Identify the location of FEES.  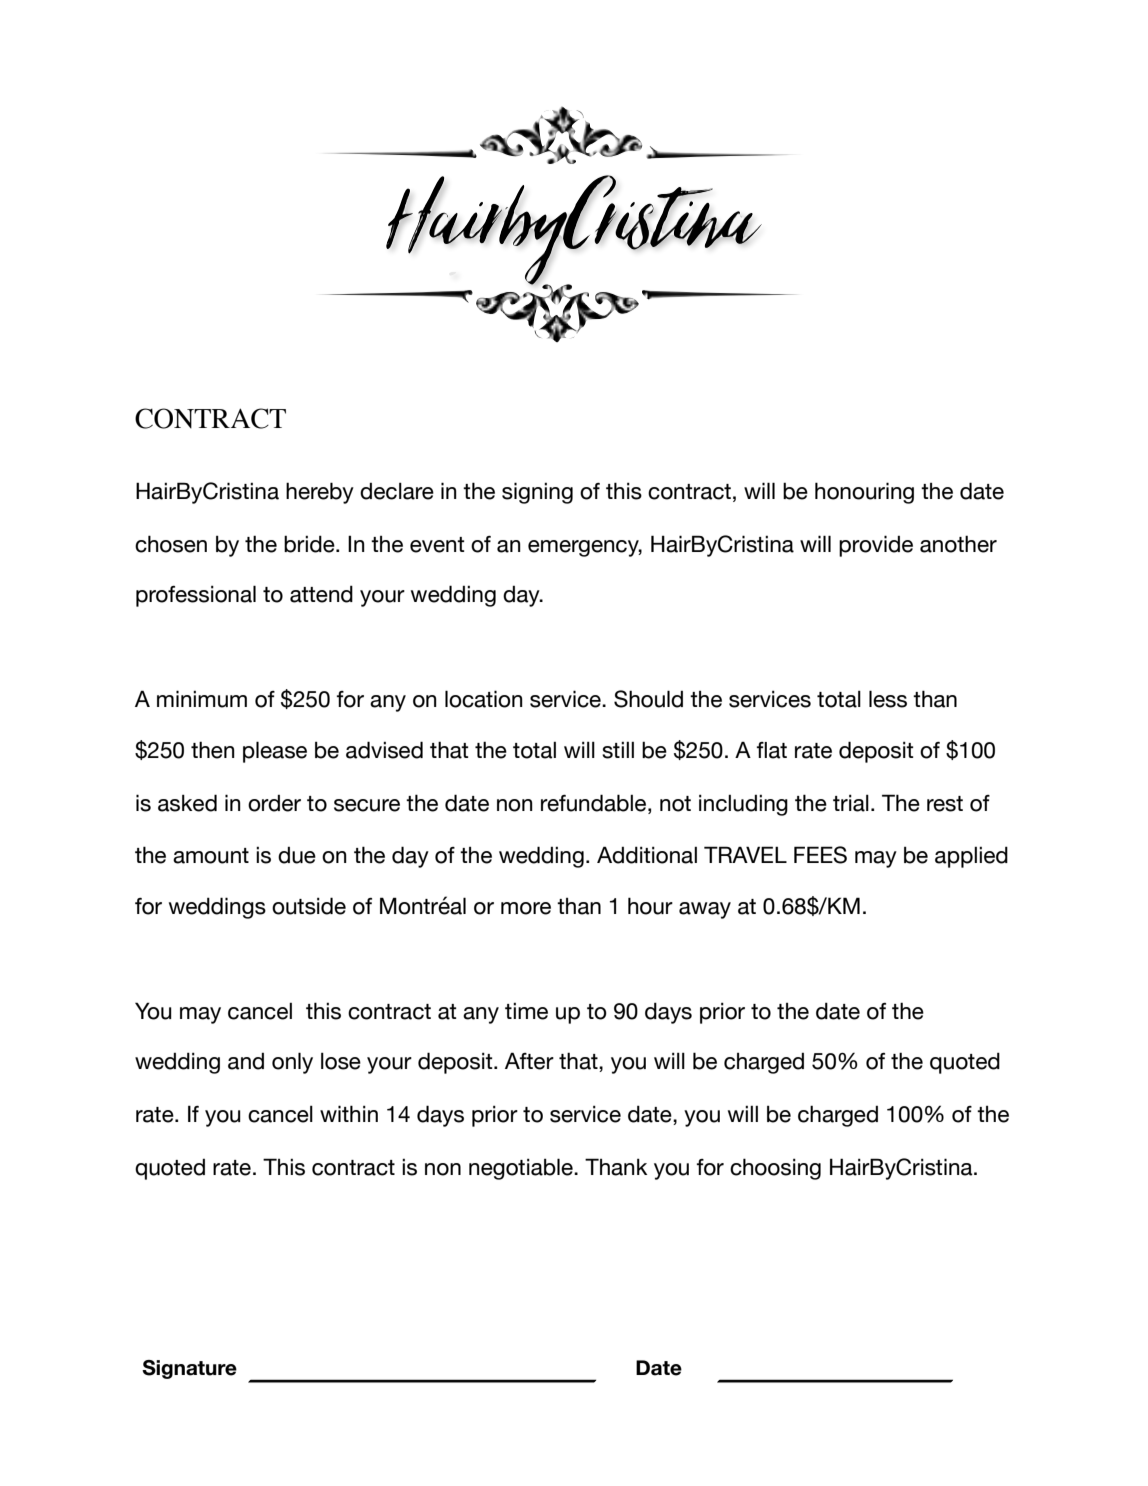
(820, 855).
